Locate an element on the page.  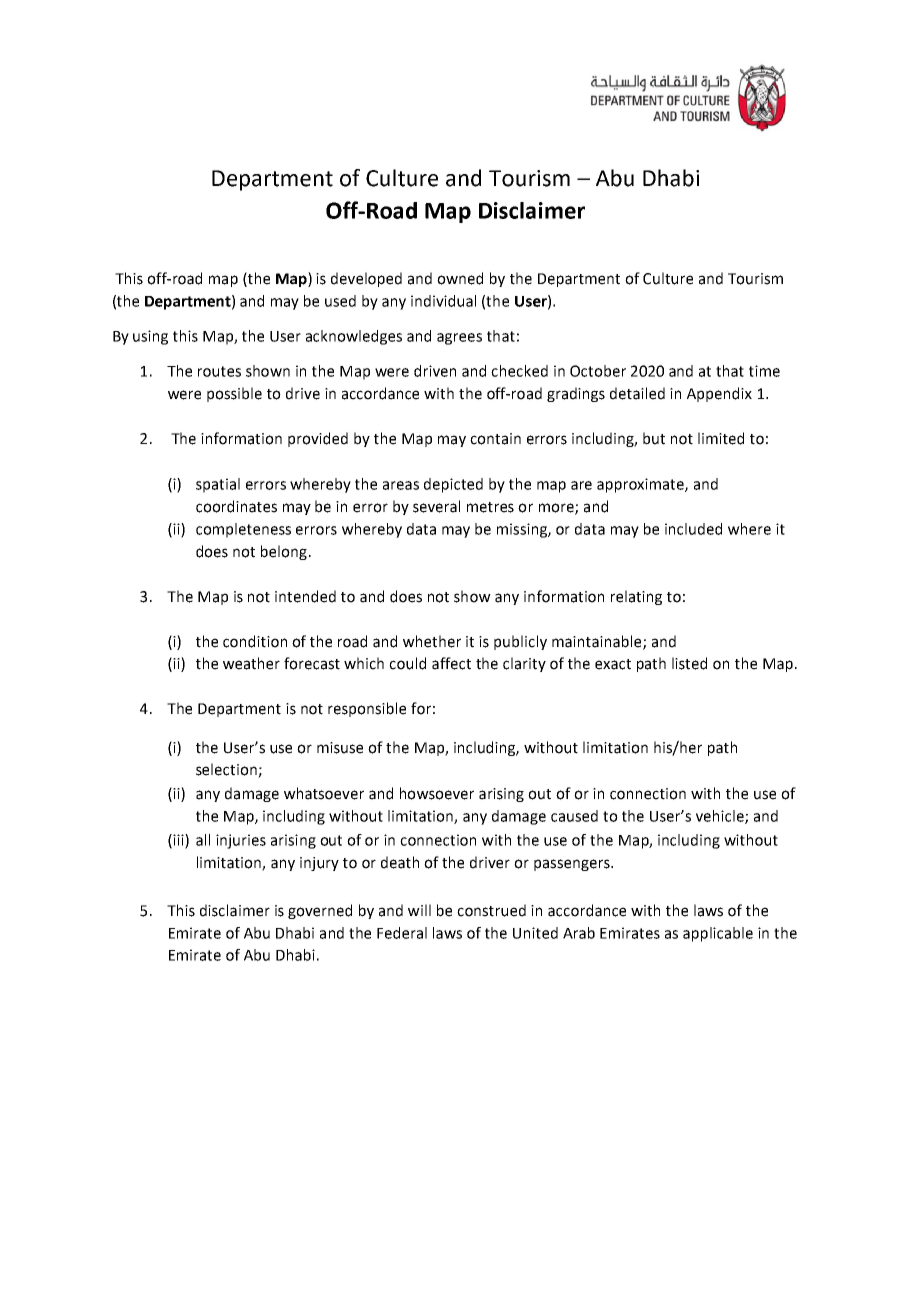
governed is located at coordinates (320, 911).
